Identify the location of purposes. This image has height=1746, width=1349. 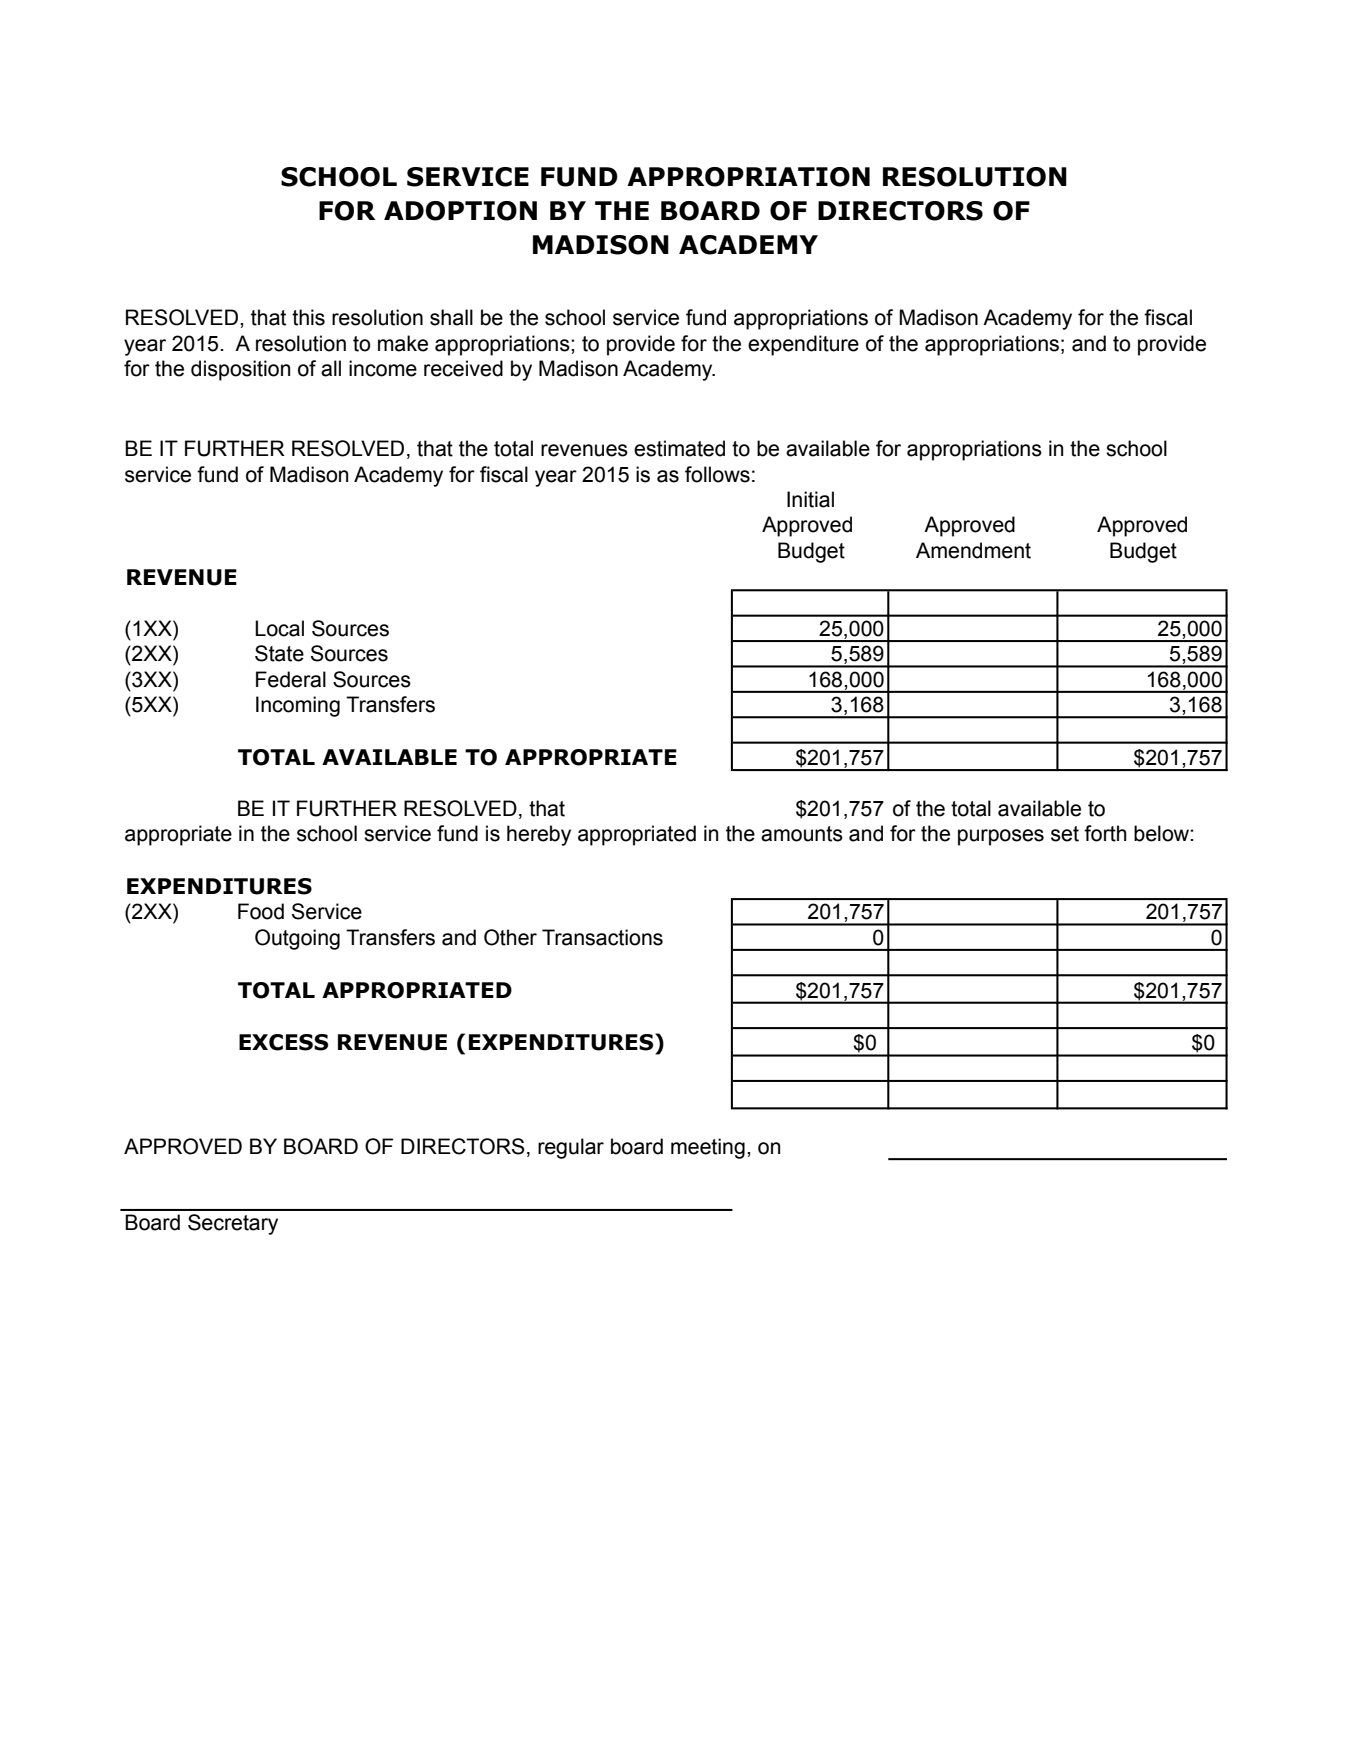
(1001, 837).
